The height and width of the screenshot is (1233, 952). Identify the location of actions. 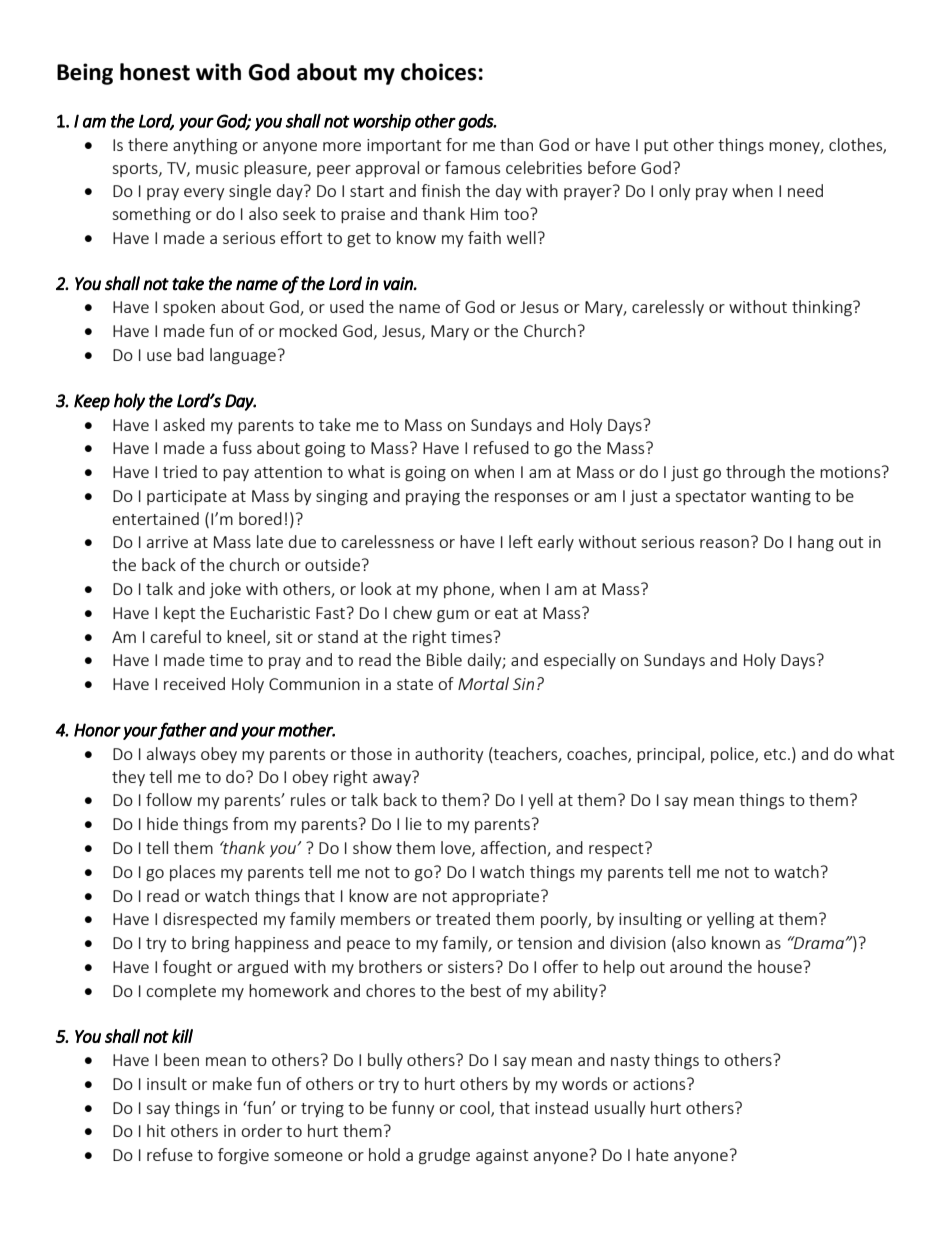
(660, 1084).
